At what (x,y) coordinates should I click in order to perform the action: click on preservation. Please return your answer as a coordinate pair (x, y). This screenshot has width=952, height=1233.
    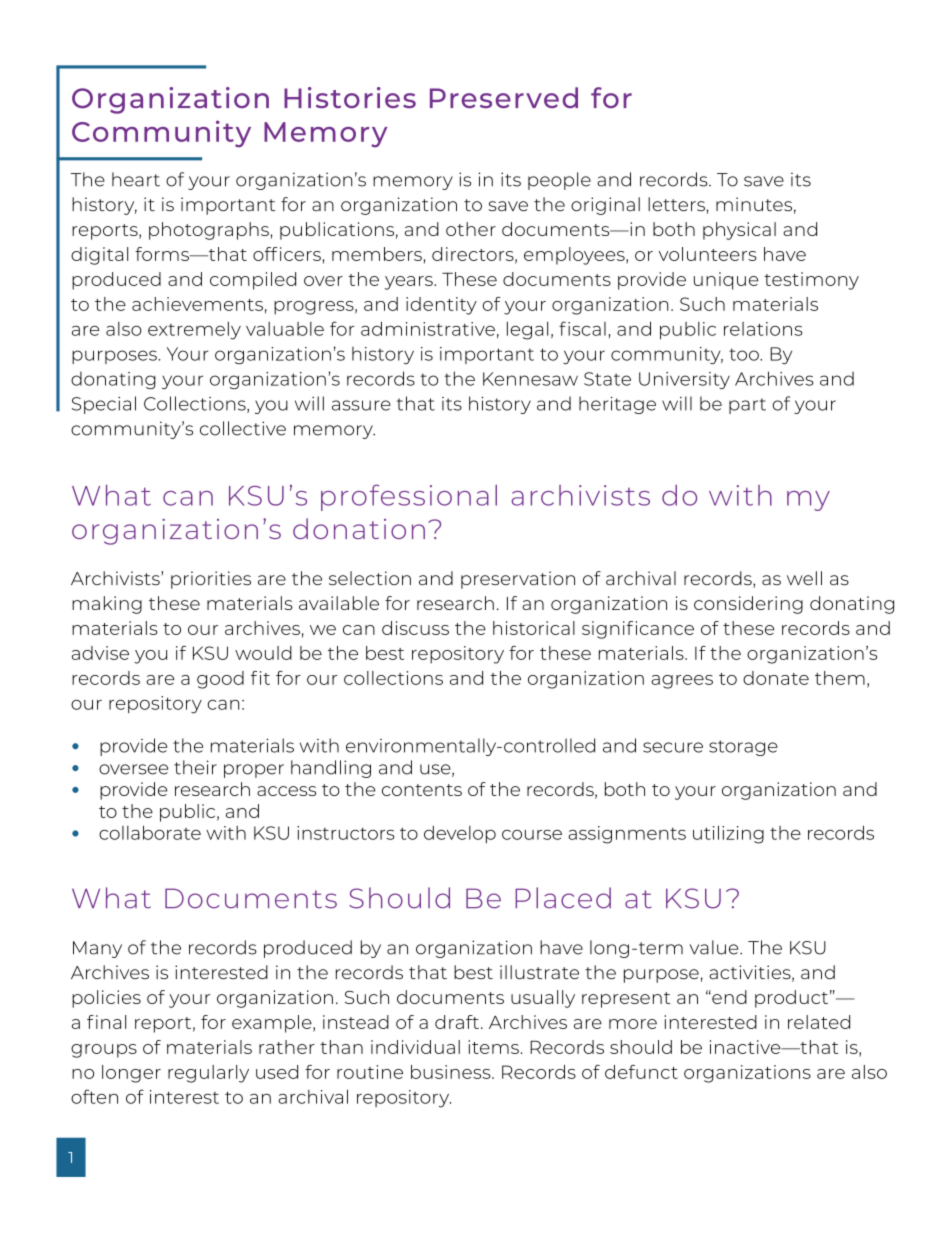
    Looking at the image, I should click on (518, 580).
